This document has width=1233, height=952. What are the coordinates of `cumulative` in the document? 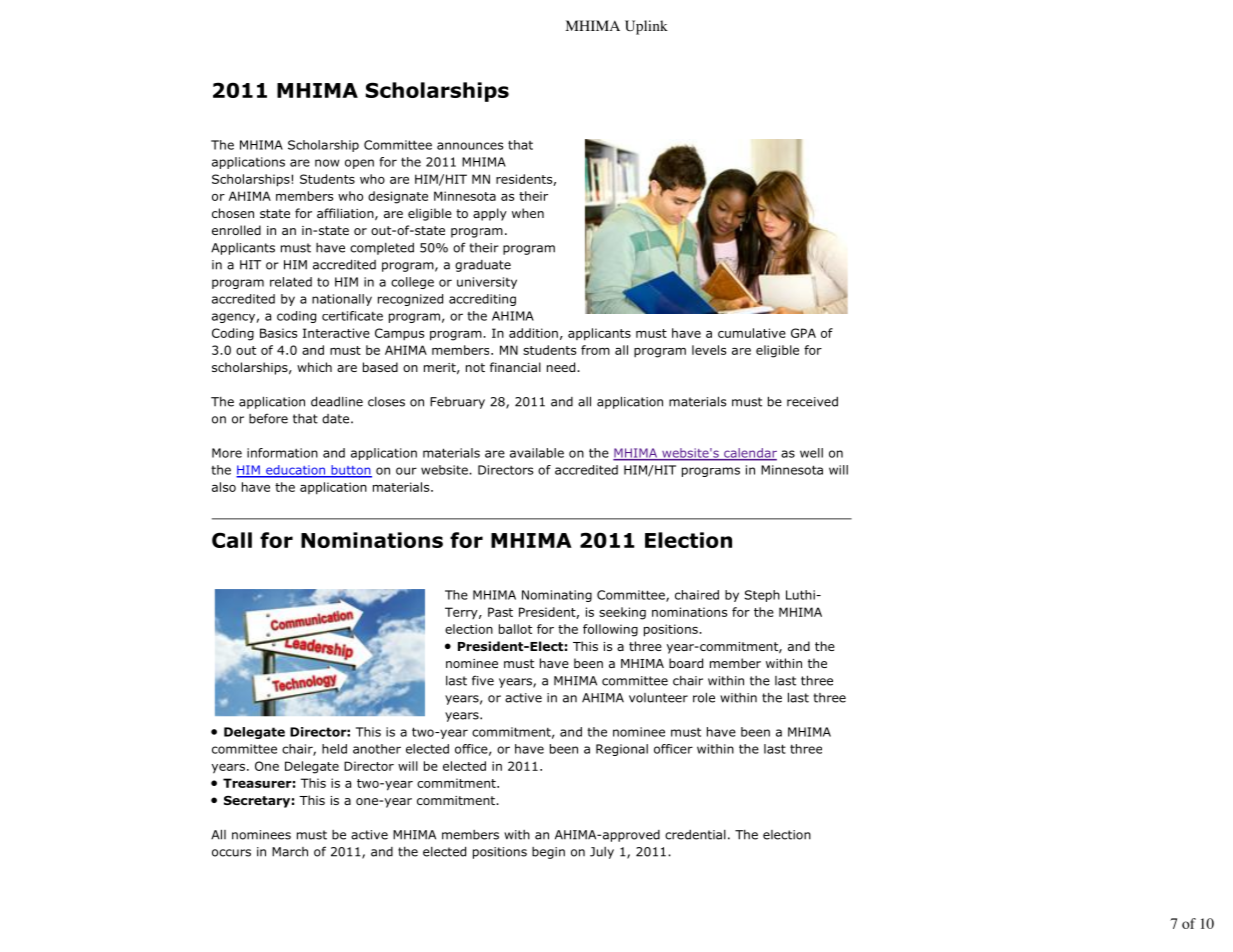 It's located at (752, 333).
